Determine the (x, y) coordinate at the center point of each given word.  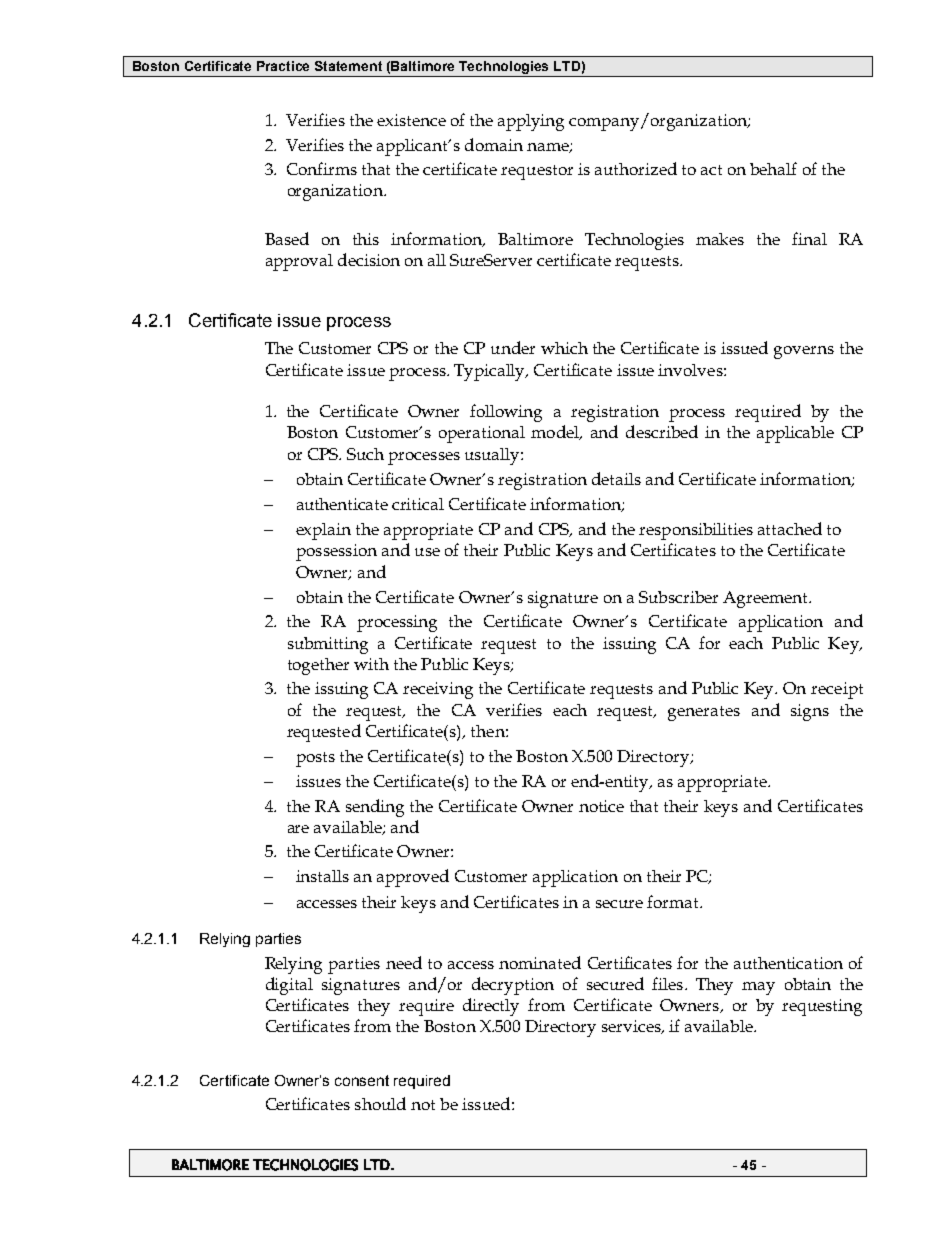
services (632, 1027)
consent (362, 1080)
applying (531, 122)
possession (336, 552)
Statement (348, 66)
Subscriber (678, 597)
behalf (773, 168)
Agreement (766, 599)
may (758, 988)
